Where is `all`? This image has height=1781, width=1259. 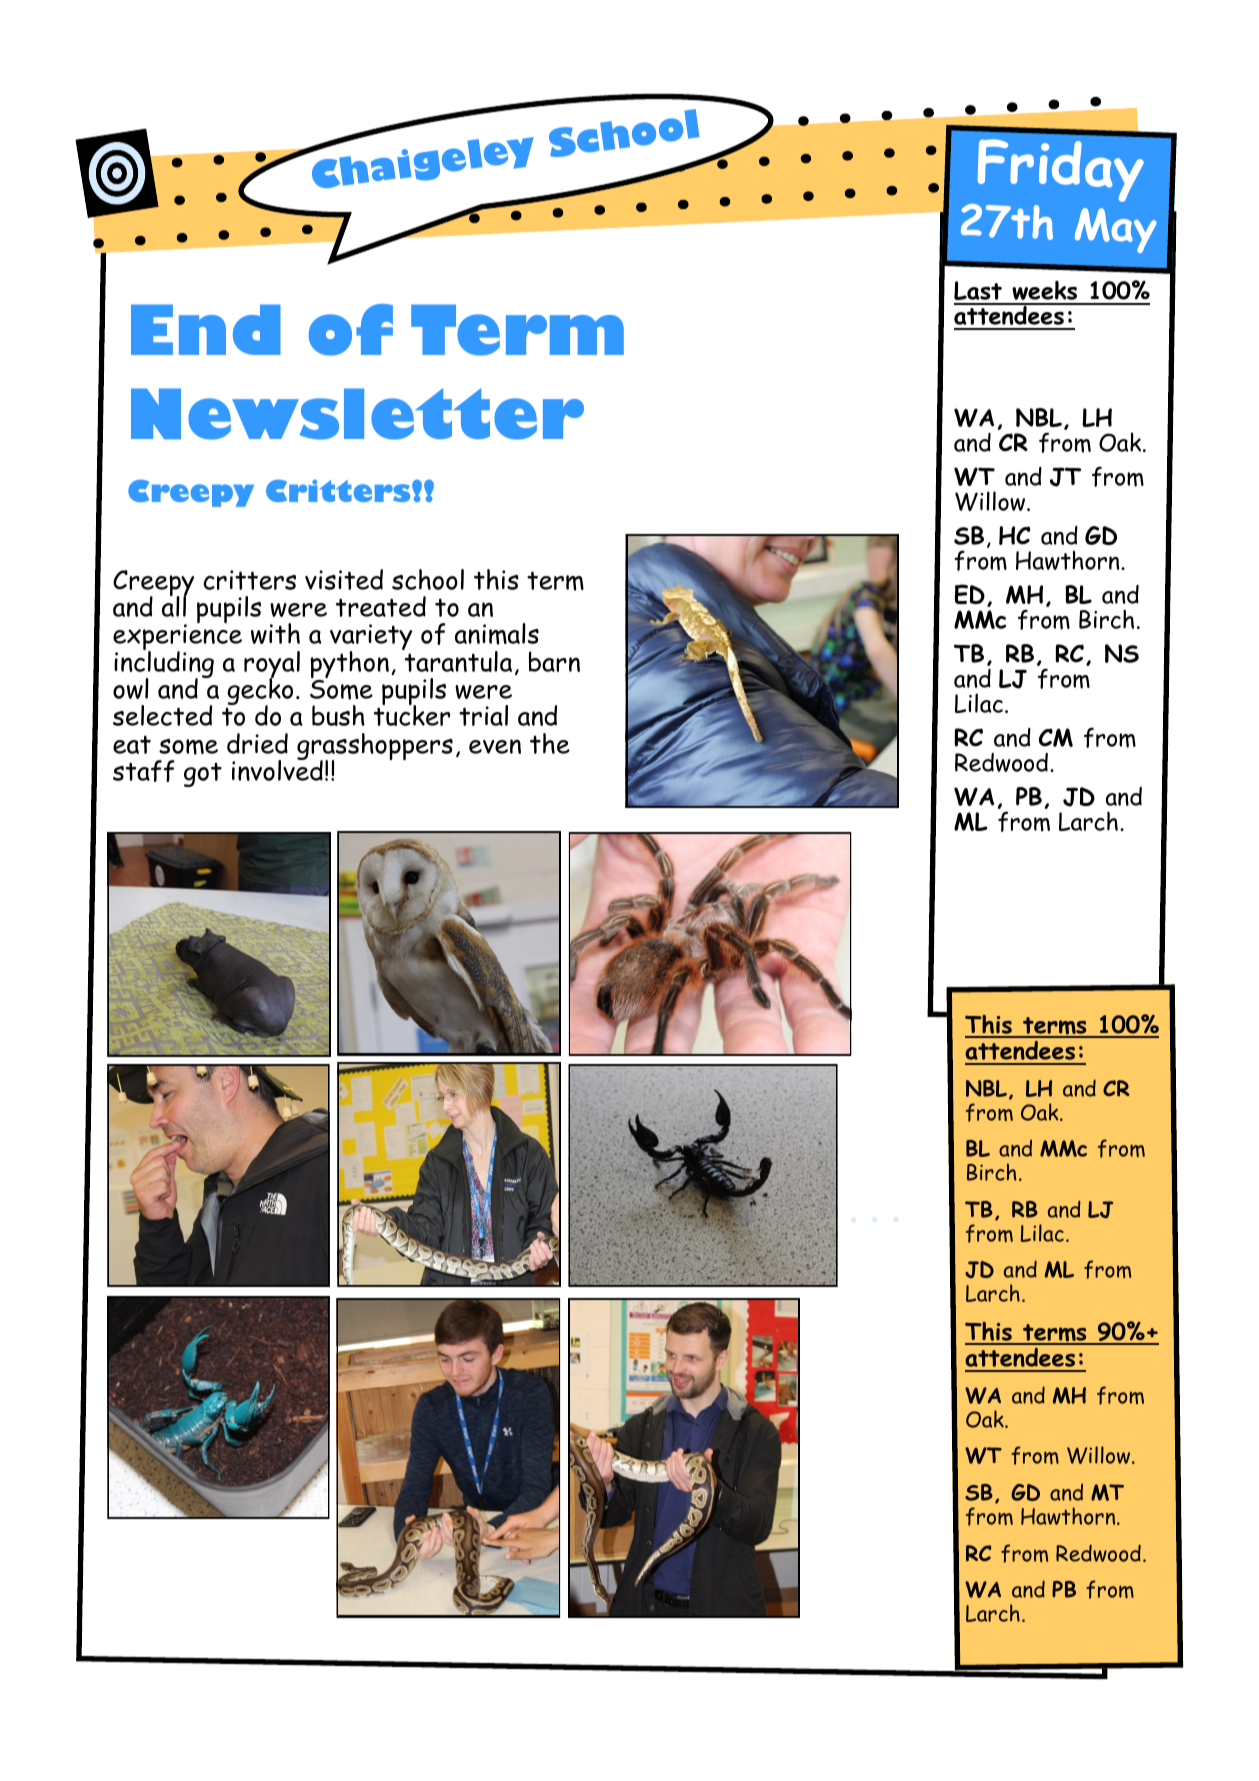 all is located at coordinates (174, 605).
